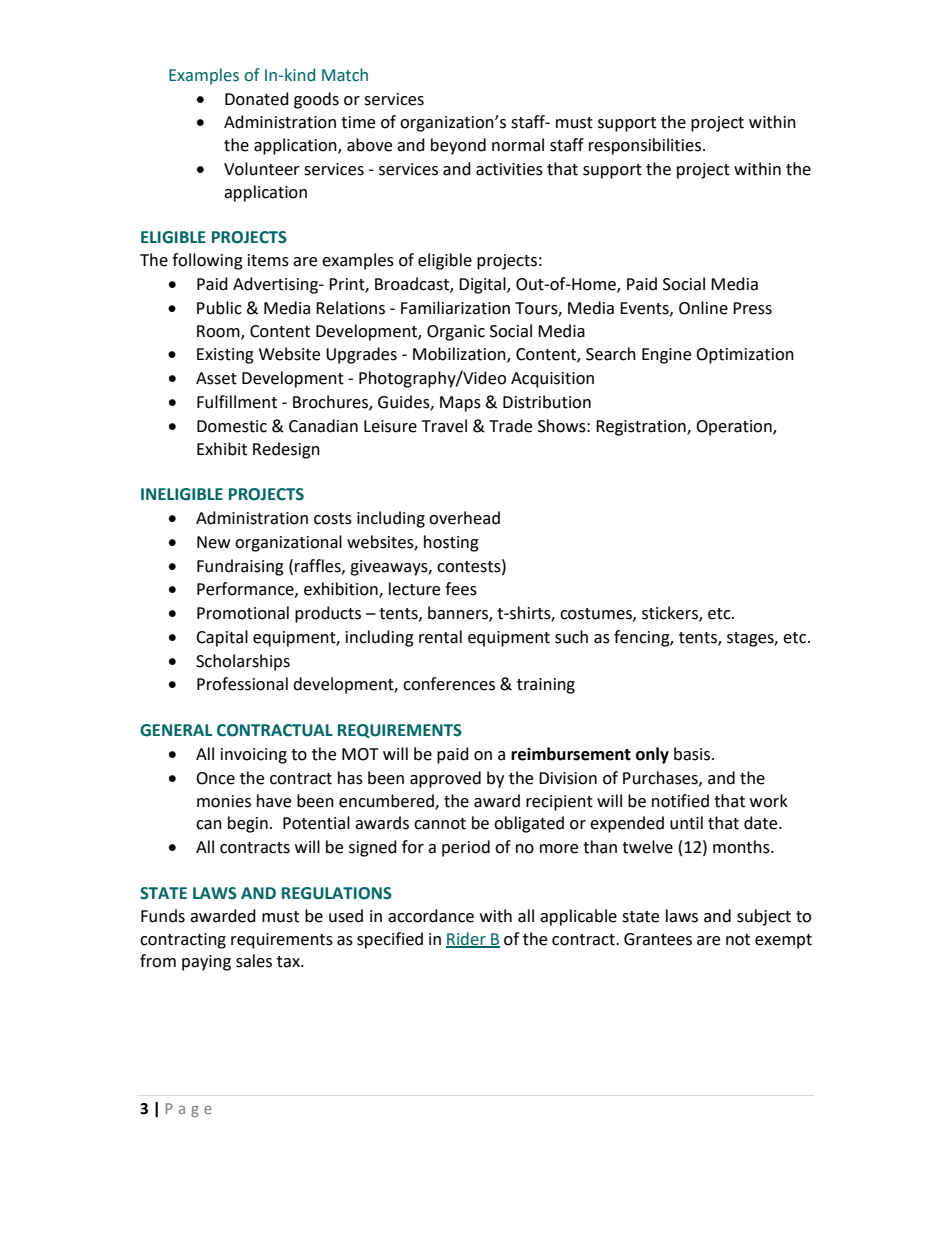 The width and height of the screenshot is (952, 1233). Describe the element at coordinates (458, 146) in the screenshot. I see `beyond` at that location.
